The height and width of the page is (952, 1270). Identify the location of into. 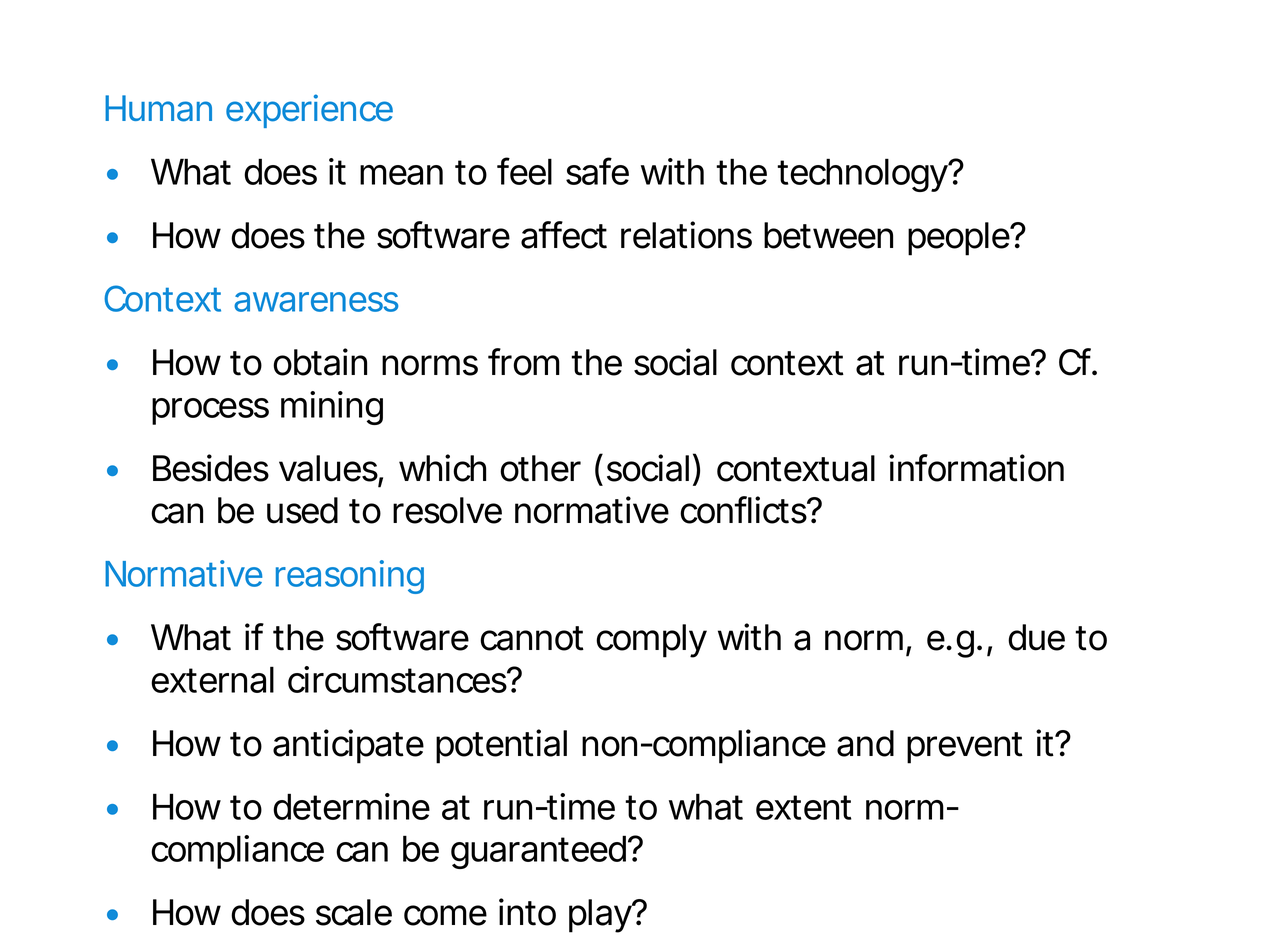
(527, 912).
